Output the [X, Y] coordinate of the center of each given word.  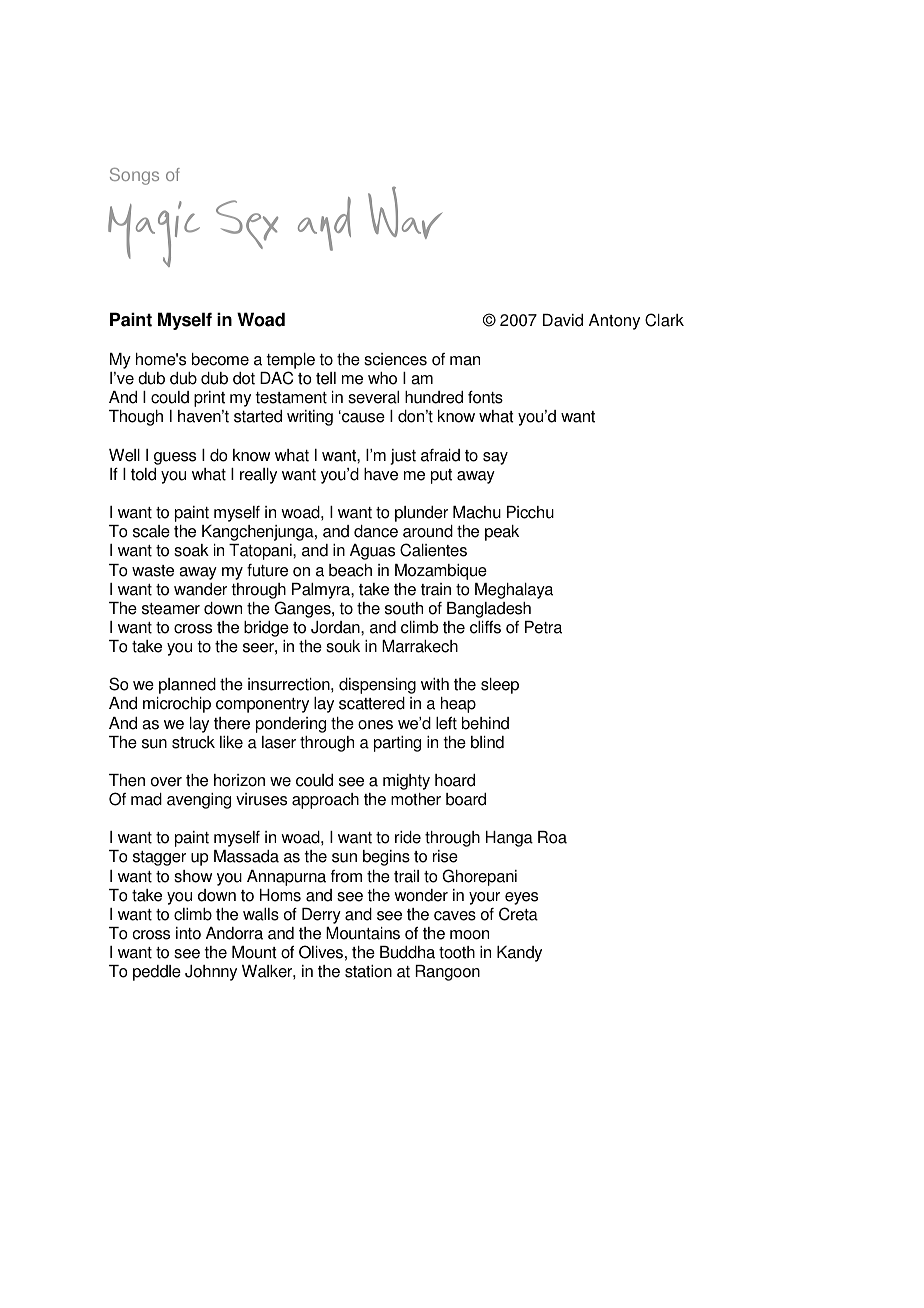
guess [175, 458]
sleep [500, 686]
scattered [372, 703]
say [495, 458]
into [188, 933]
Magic [154, 234]
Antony [614, 322]
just [403, 457]
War [405, 213]
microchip [177, 705]
